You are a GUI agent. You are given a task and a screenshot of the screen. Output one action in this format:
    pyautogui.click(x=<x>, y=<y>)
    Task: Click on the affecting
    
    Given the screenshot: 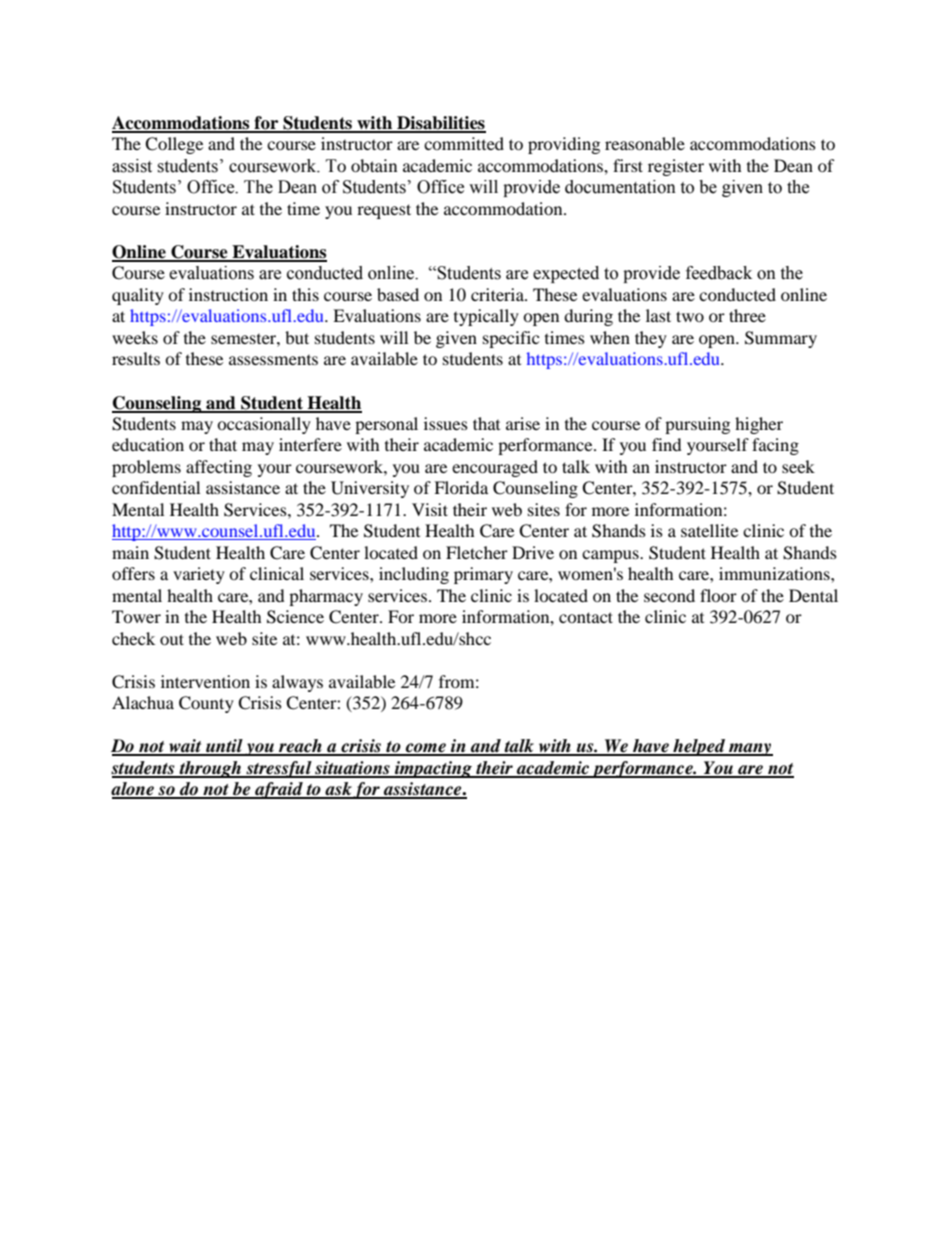 What is the action you would take?
    pyautogui.click(x=219, y=468)
